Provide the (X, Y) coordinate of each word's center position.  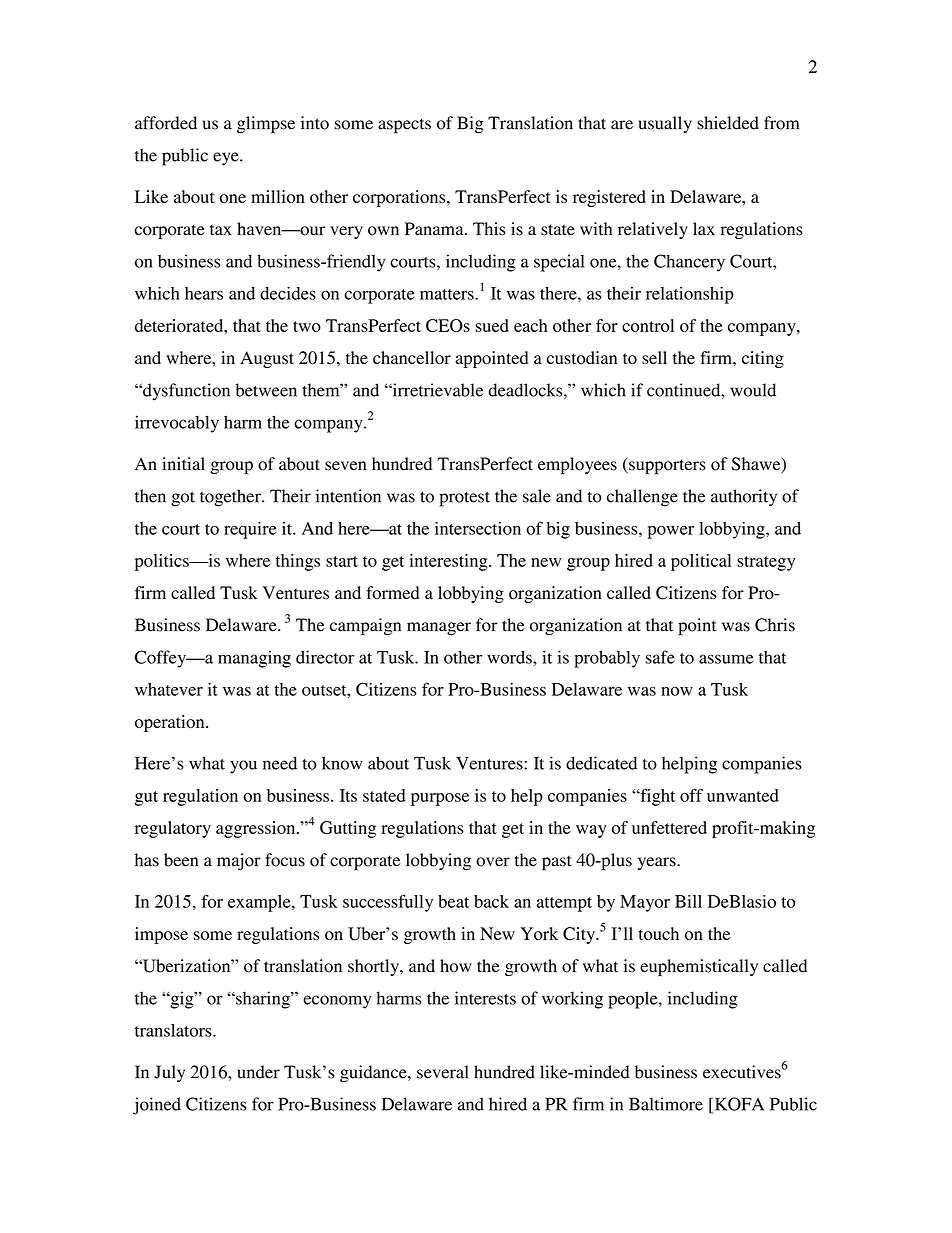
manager (439, 628)
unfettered (669, 827)
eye (227, 159)
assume (726, 659)
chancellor (412, 358)
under (258, 1072)
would (753, 390)
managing (254, 659)
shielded (728, 123)
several (442, 1072)
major (239, 862)
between (266, 390)
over (493, 862)
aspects (404, 126)
